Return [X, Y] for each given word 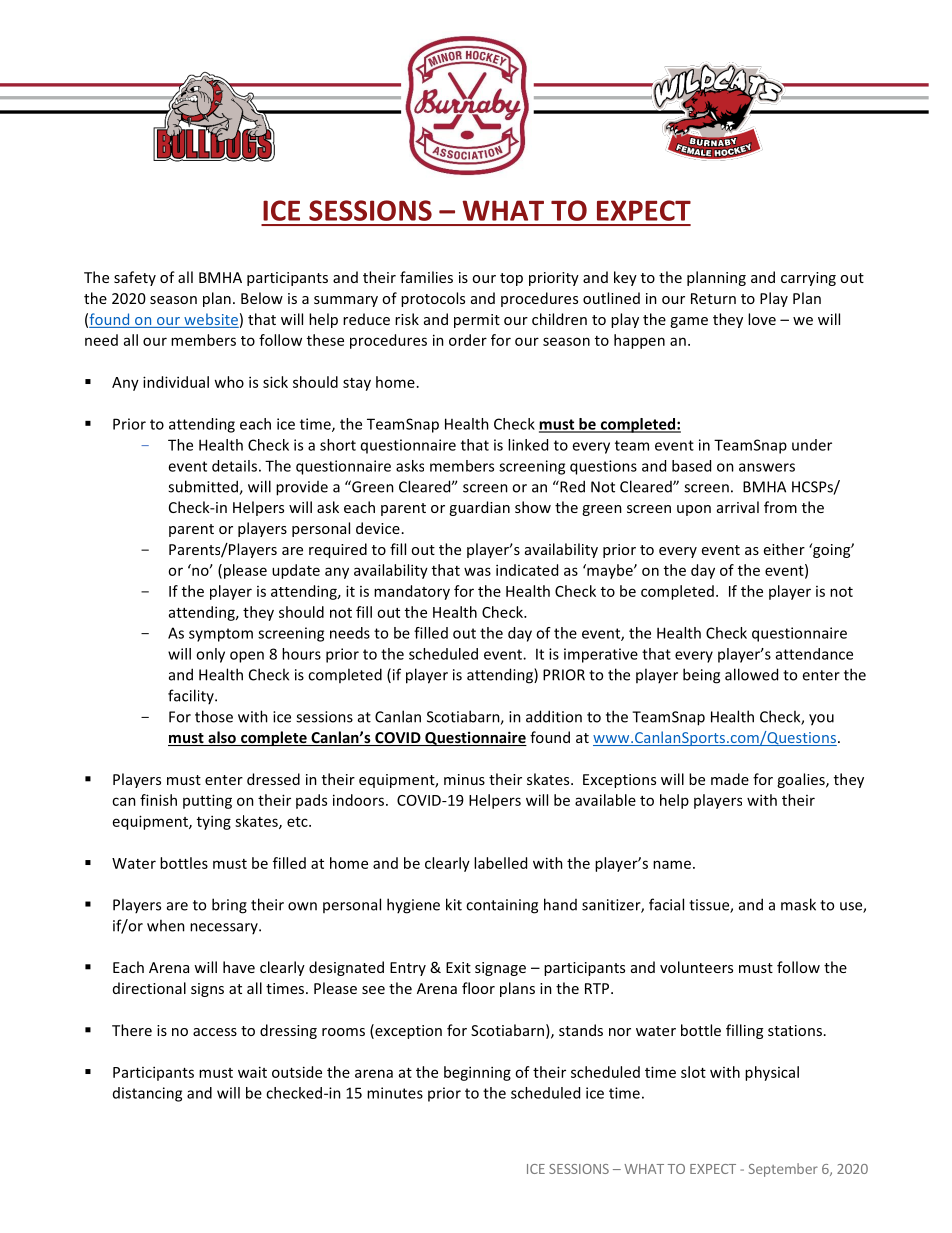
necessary [225, 928]
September [783, 1170]
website [210, 320]
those [214, 716]
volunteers [696, 967]
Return [713, 298]
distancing [147, 1094]
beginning [477, 1073]
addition [554, 716]
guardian [479, 508]
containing [502, 906]
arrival [738, 507]
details [234, 466]
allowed [751, 674]
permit [477, 321]
